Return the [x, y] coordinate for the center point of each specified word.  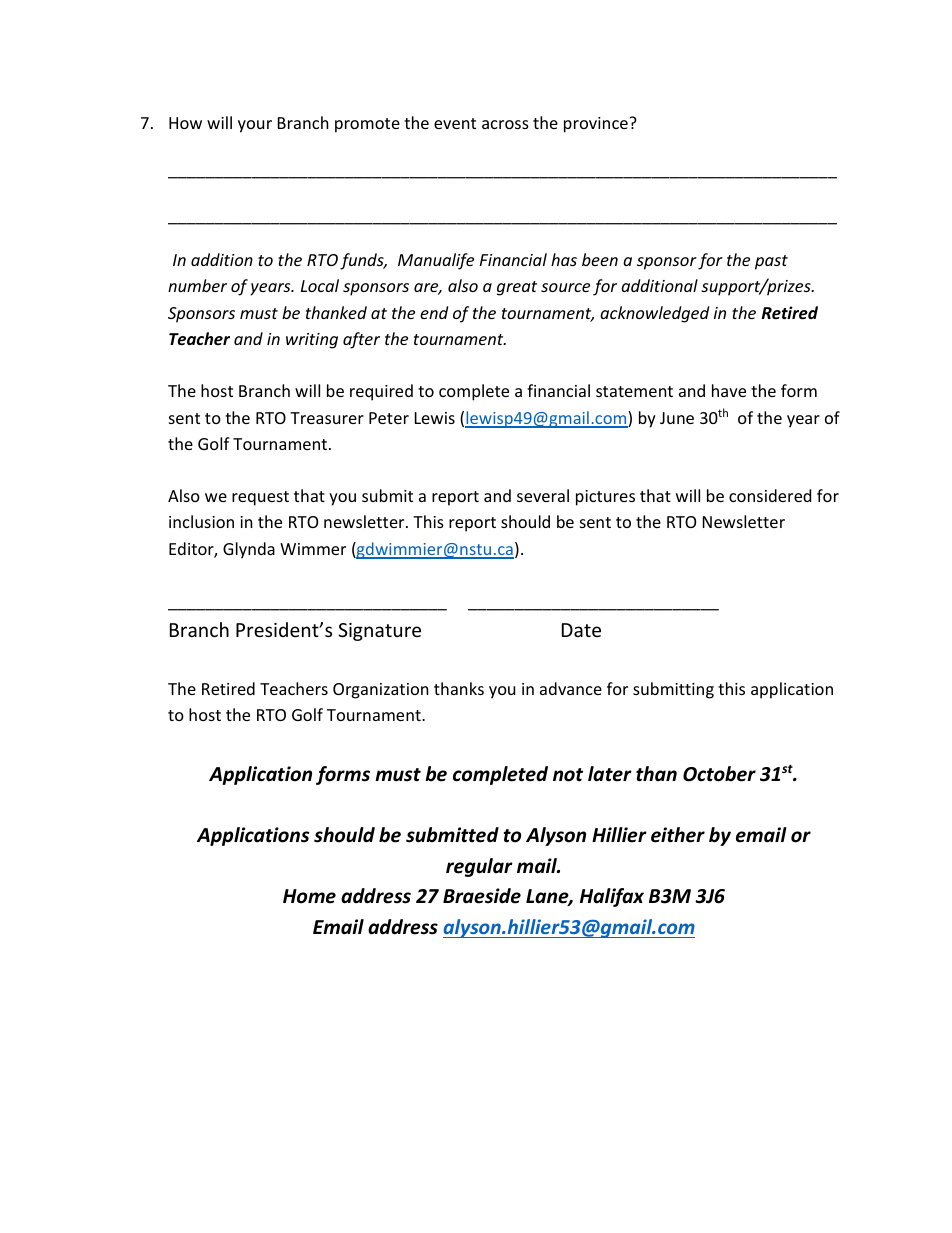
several [543, 495]
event [455, 123]
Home [309, 896]
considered [770, 495]
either [678, 835]
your [255, 126]
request [260, 498]
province [597, 125]
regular [479, 867]
